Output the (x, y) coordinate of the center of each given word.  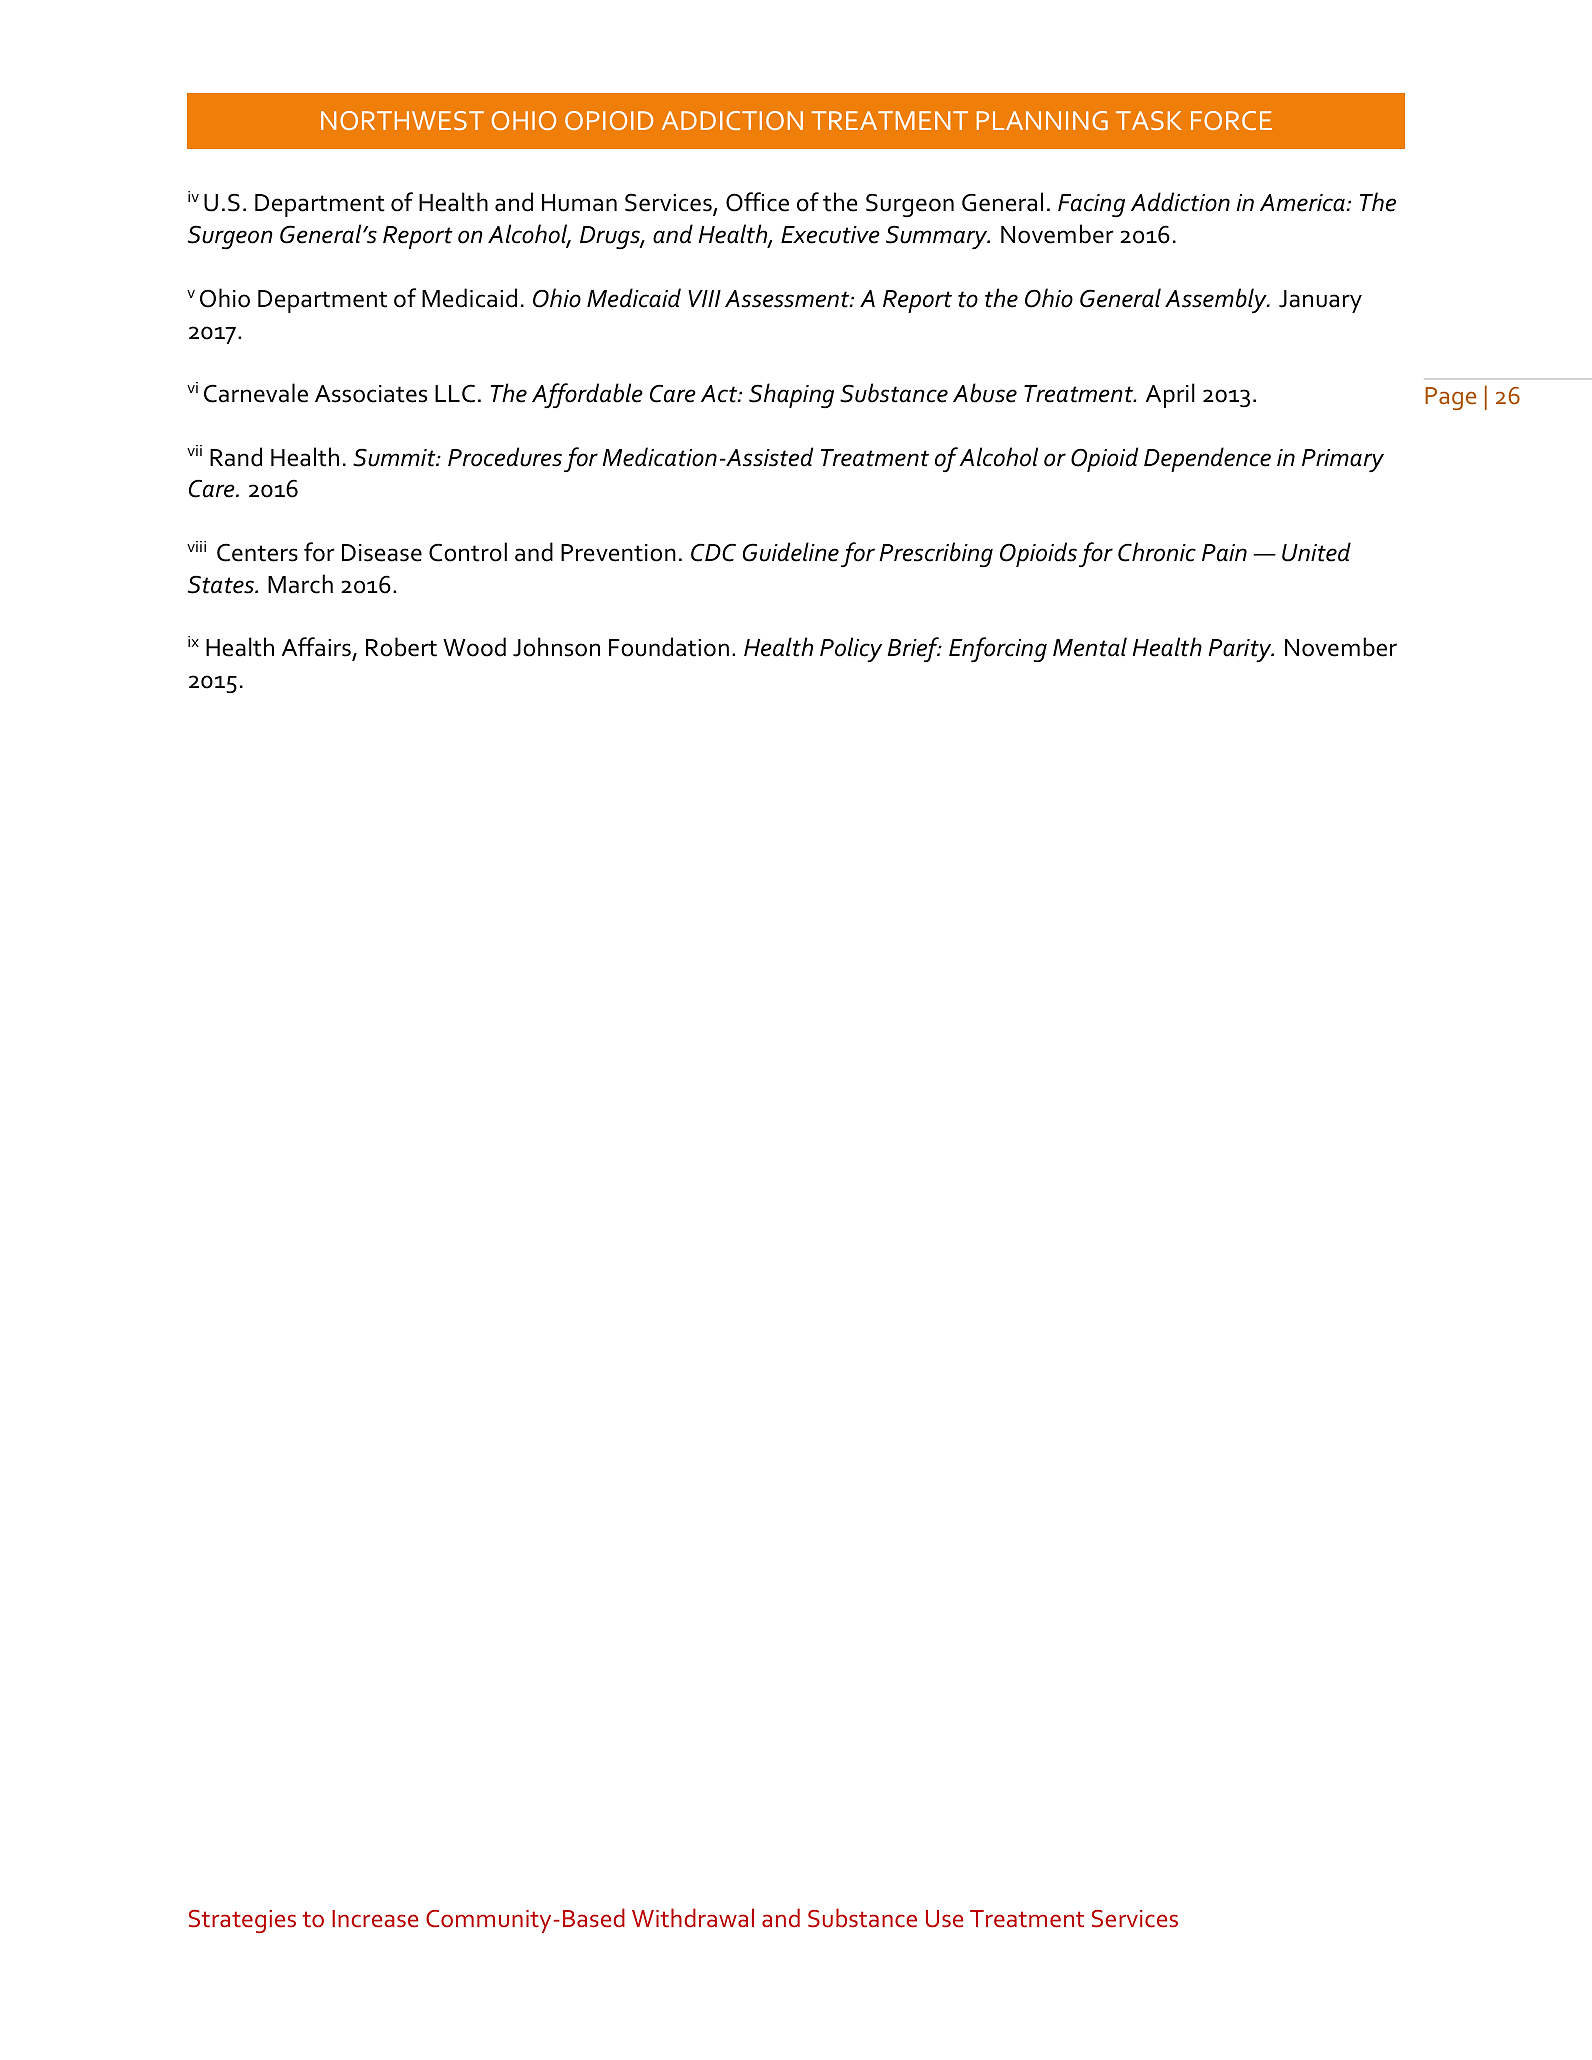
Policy (851, 649)
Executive (830, 235)
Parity (1241, 650)
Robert (401, 647)
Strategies (242, 1921)
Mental (1090, 647)
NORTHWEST (402, 120)
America (1303, 203)
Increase (375, 1919)
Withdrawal (693, 1918)
